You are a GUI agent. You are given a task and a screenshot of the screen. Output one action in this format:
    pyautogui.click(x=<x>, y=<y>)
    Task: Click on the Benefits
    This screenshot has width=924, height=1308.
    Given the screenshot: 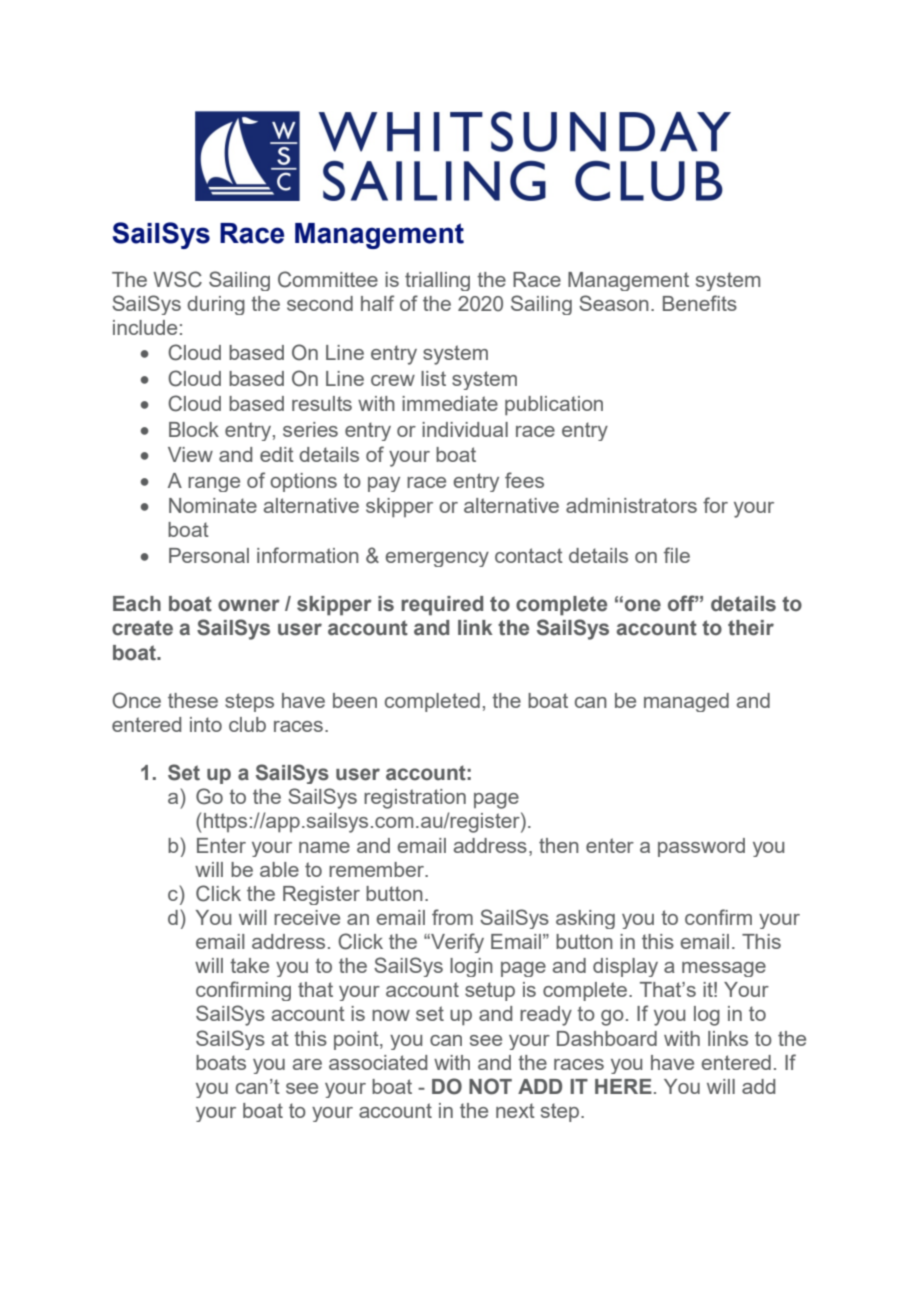 What is the action you would take?
    pyautogui.click(x=700, y=303)
